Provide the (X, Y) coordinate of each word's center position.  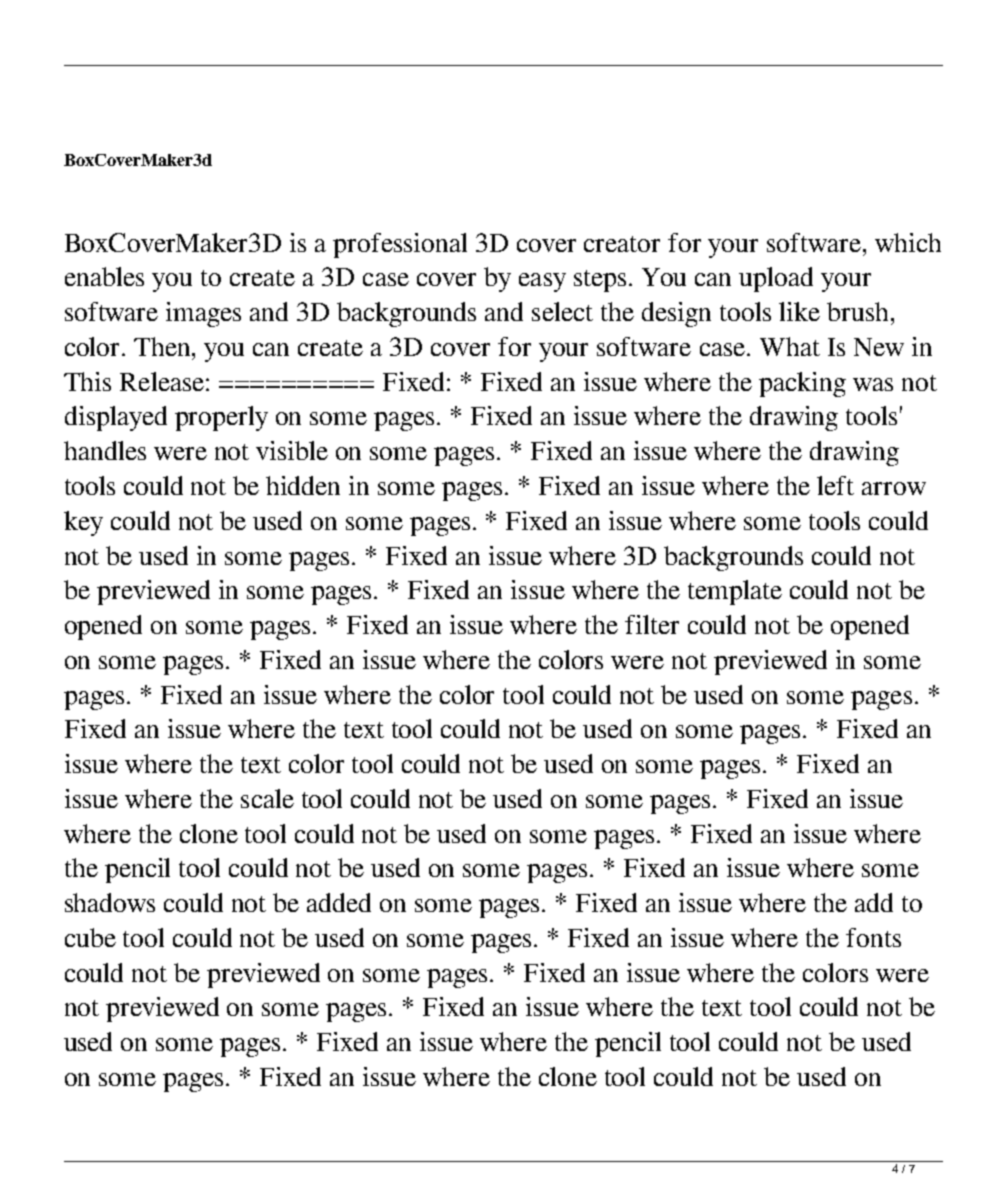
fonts (873, 937)
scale (267, 798)
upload (776, 279)
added (339, 902)
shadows (110, 902)
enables (104, 276)
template (735, 592)
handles (105, 450)
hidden (303, 485)
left (835, 485)
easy (542, 282)
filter (652, 624)
